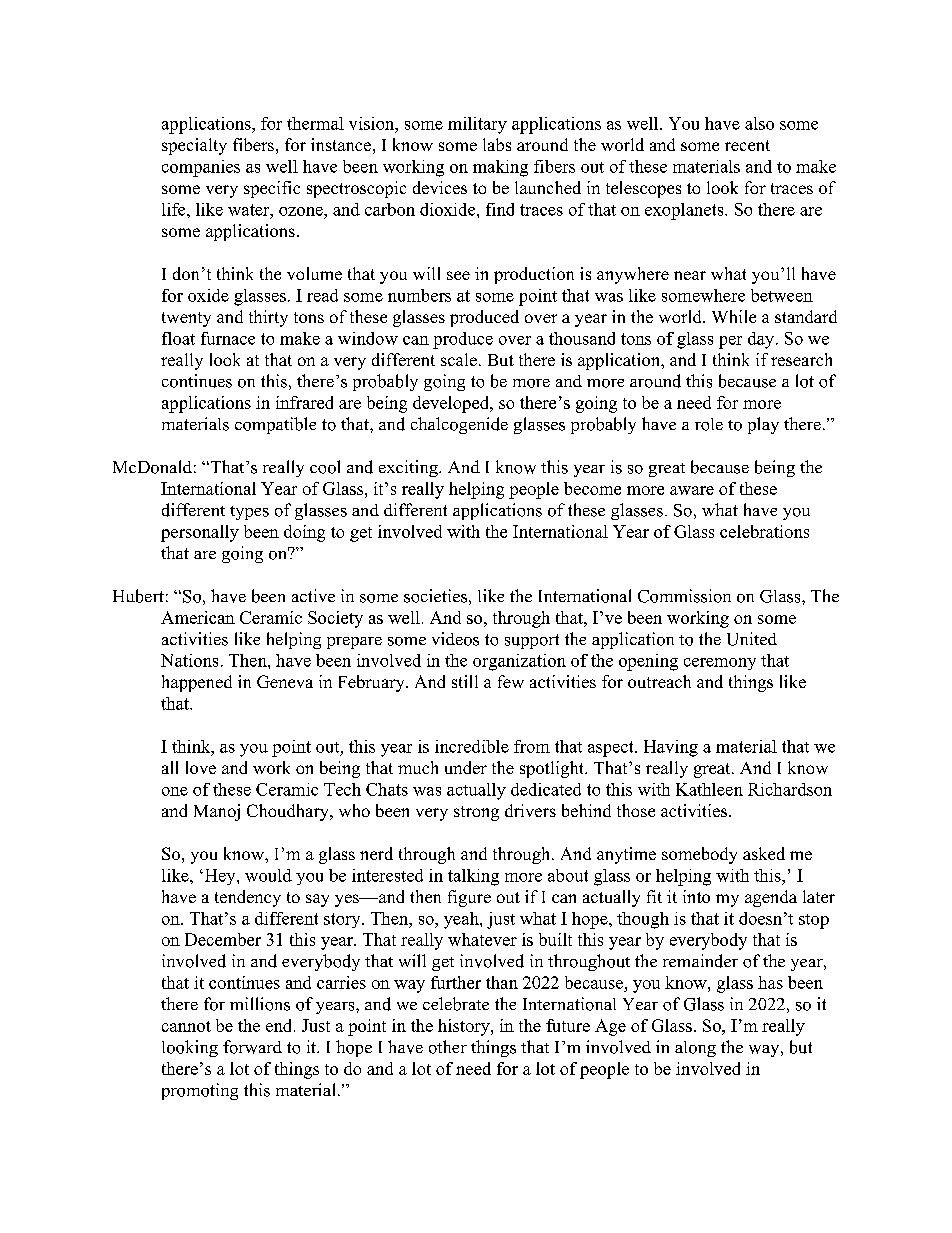 The image size is (952, 1233). I want to click on Kathleen, so click(709, 789).
